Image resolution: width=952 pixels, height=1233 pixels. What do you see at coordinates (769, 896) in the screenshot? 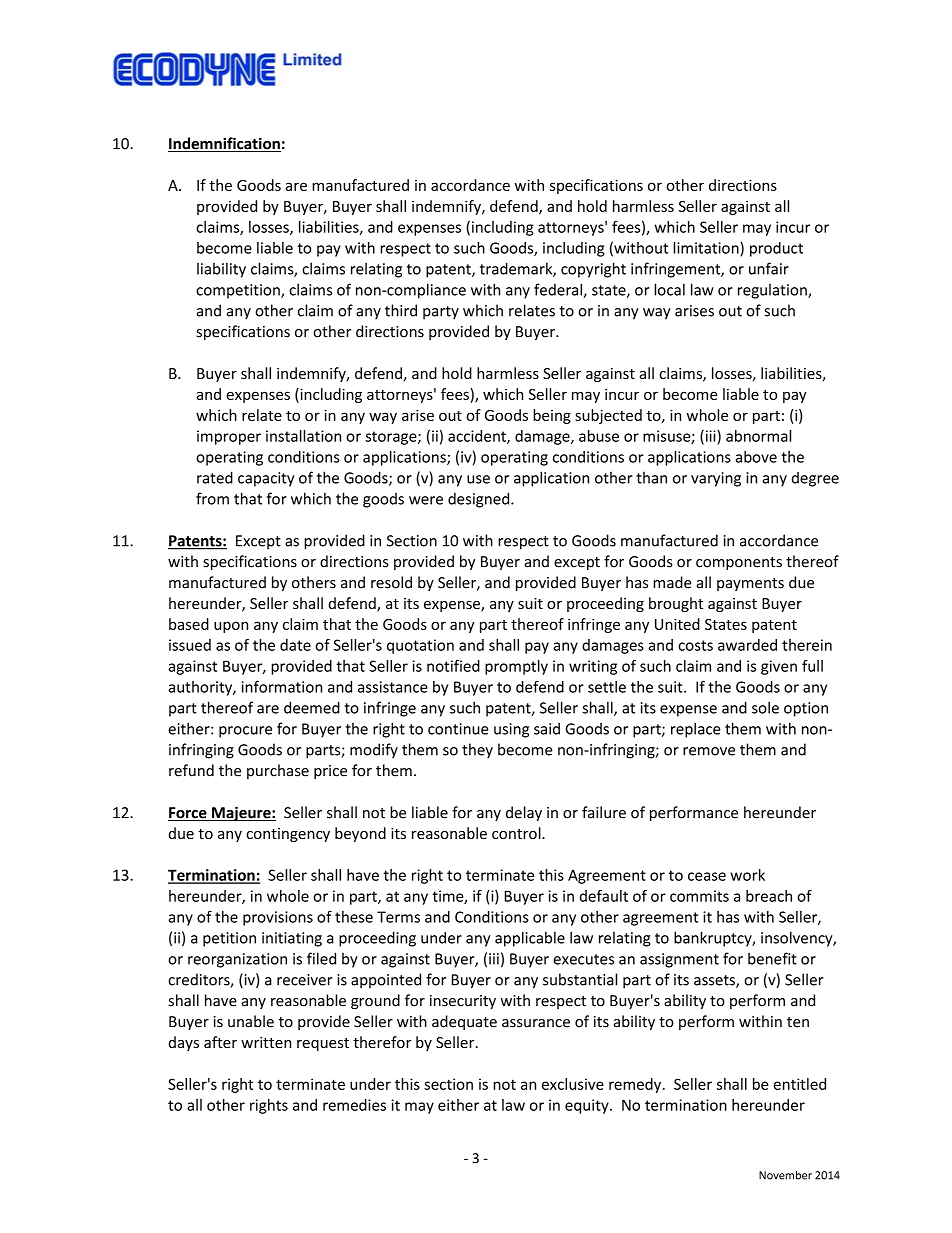
I see `breach` at bounding box center [769, 896].
